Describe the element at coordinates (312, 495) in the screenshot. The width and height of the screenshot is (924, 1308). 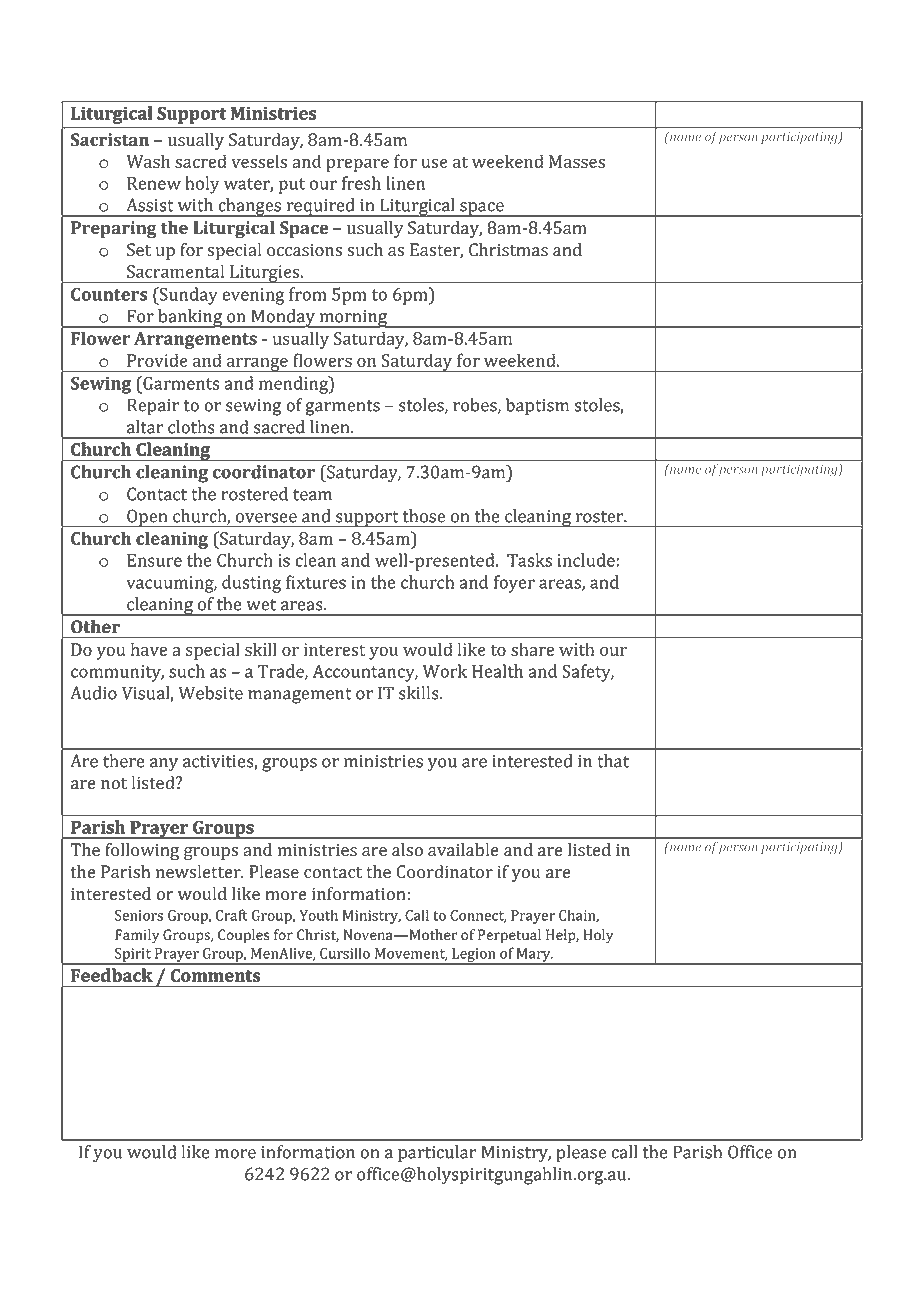
I see `team` at that location.
